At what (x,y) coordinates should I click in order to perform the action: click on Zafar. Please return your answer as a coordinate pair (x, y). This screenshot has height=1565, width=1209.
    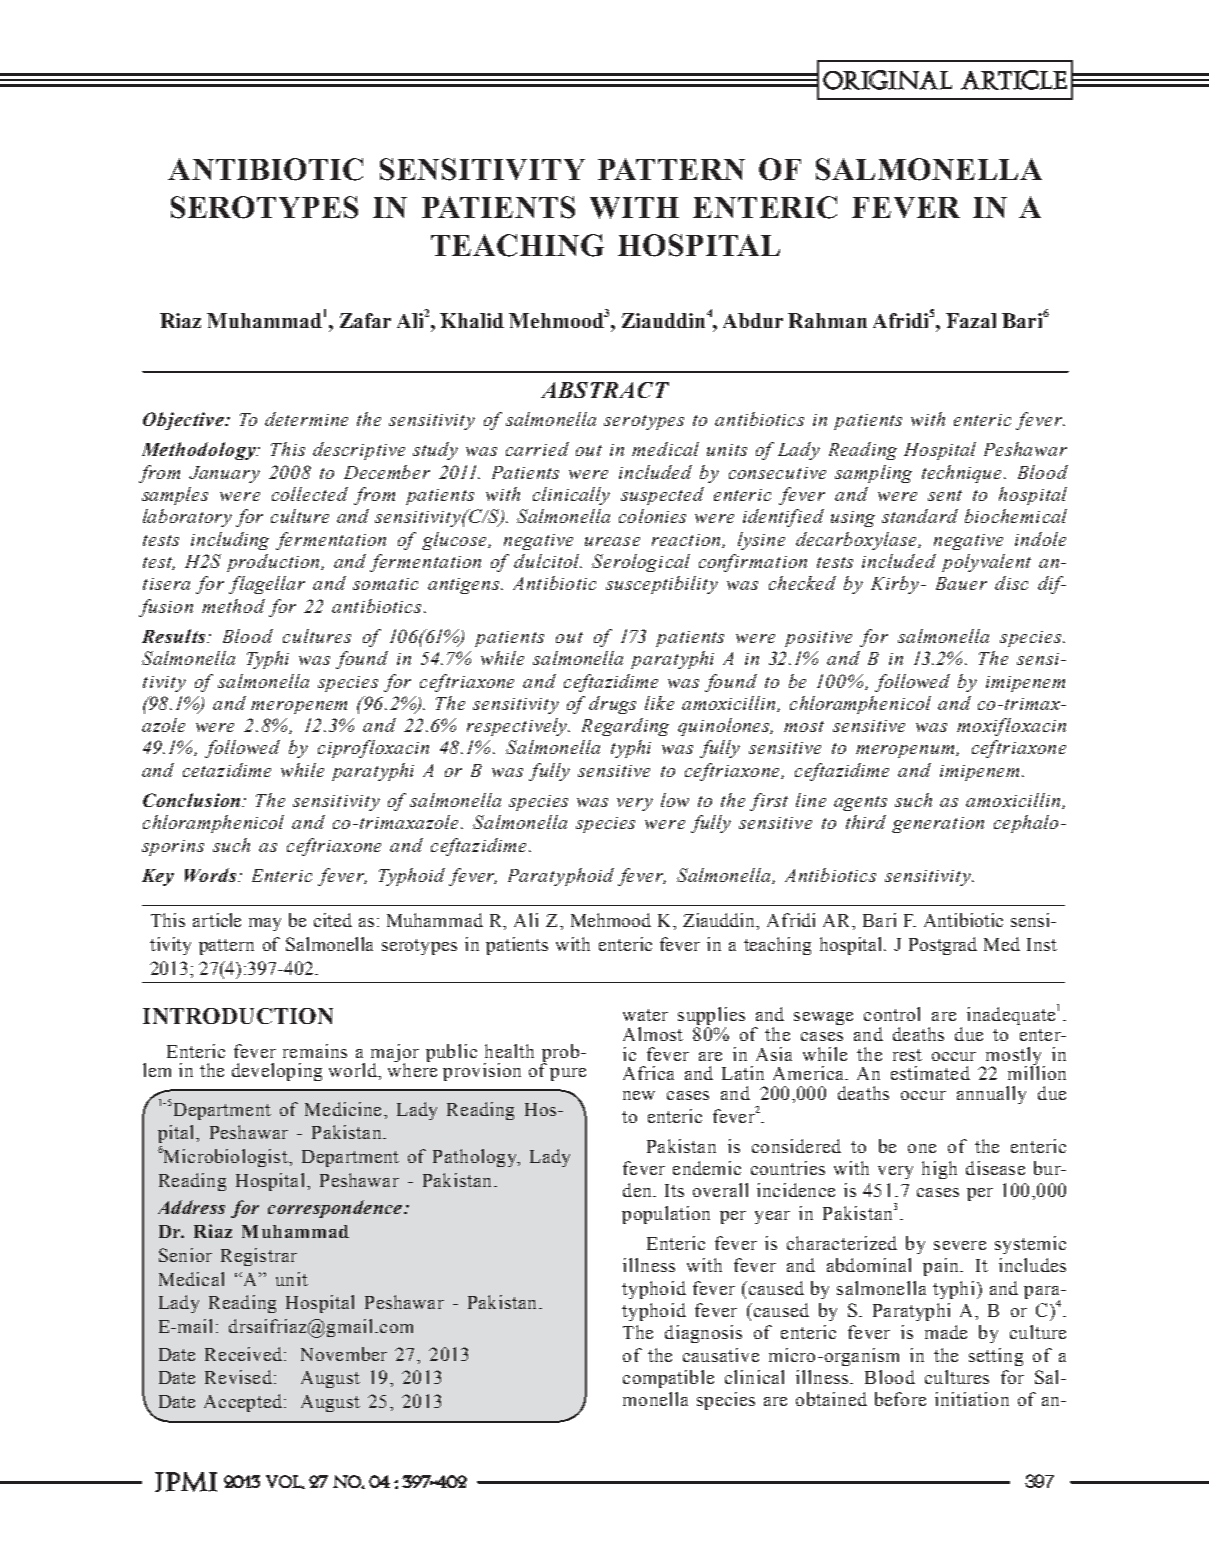
    Looking at the image, I should click on (365, 320).
